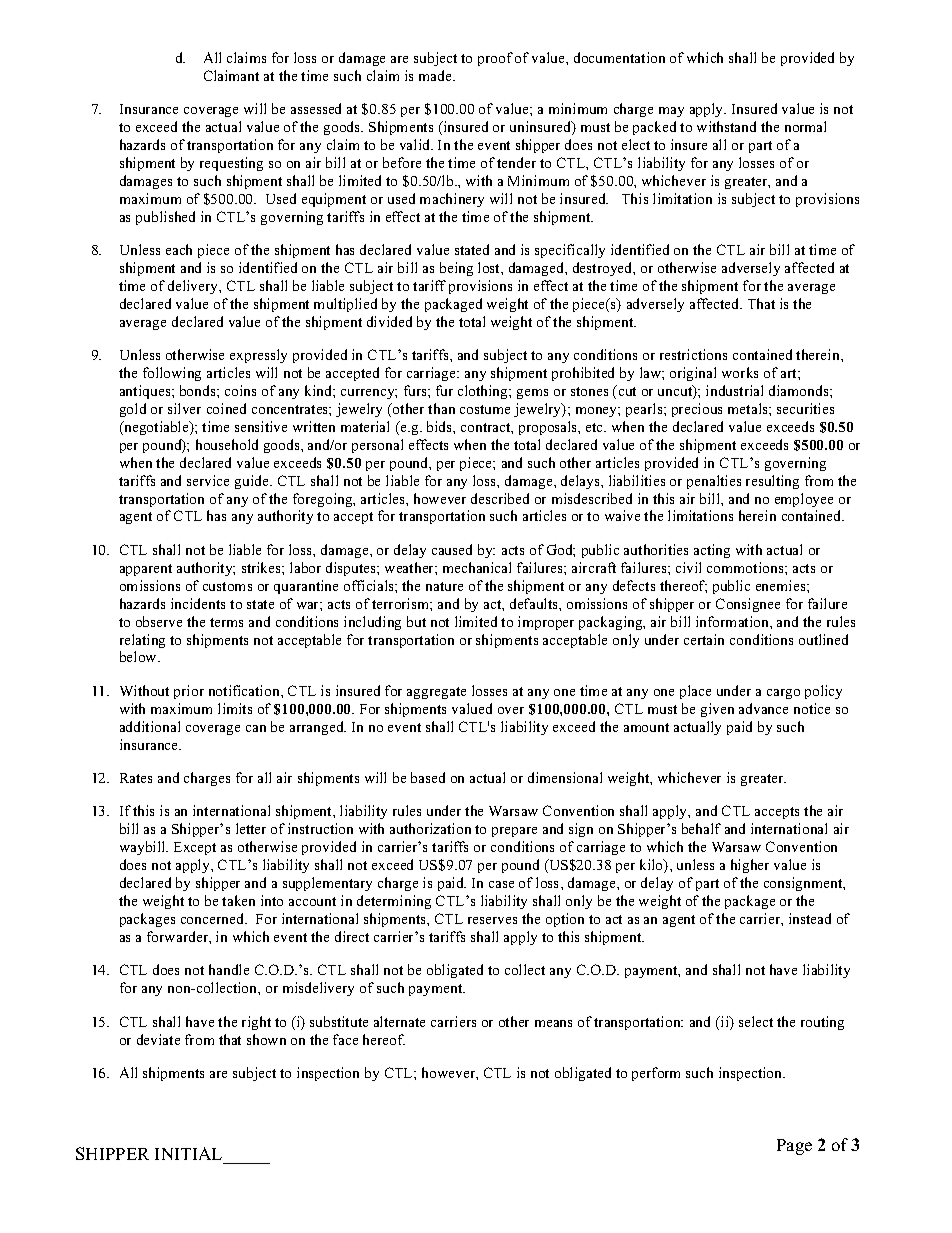  I want to click on Except, so click(195, 848).
